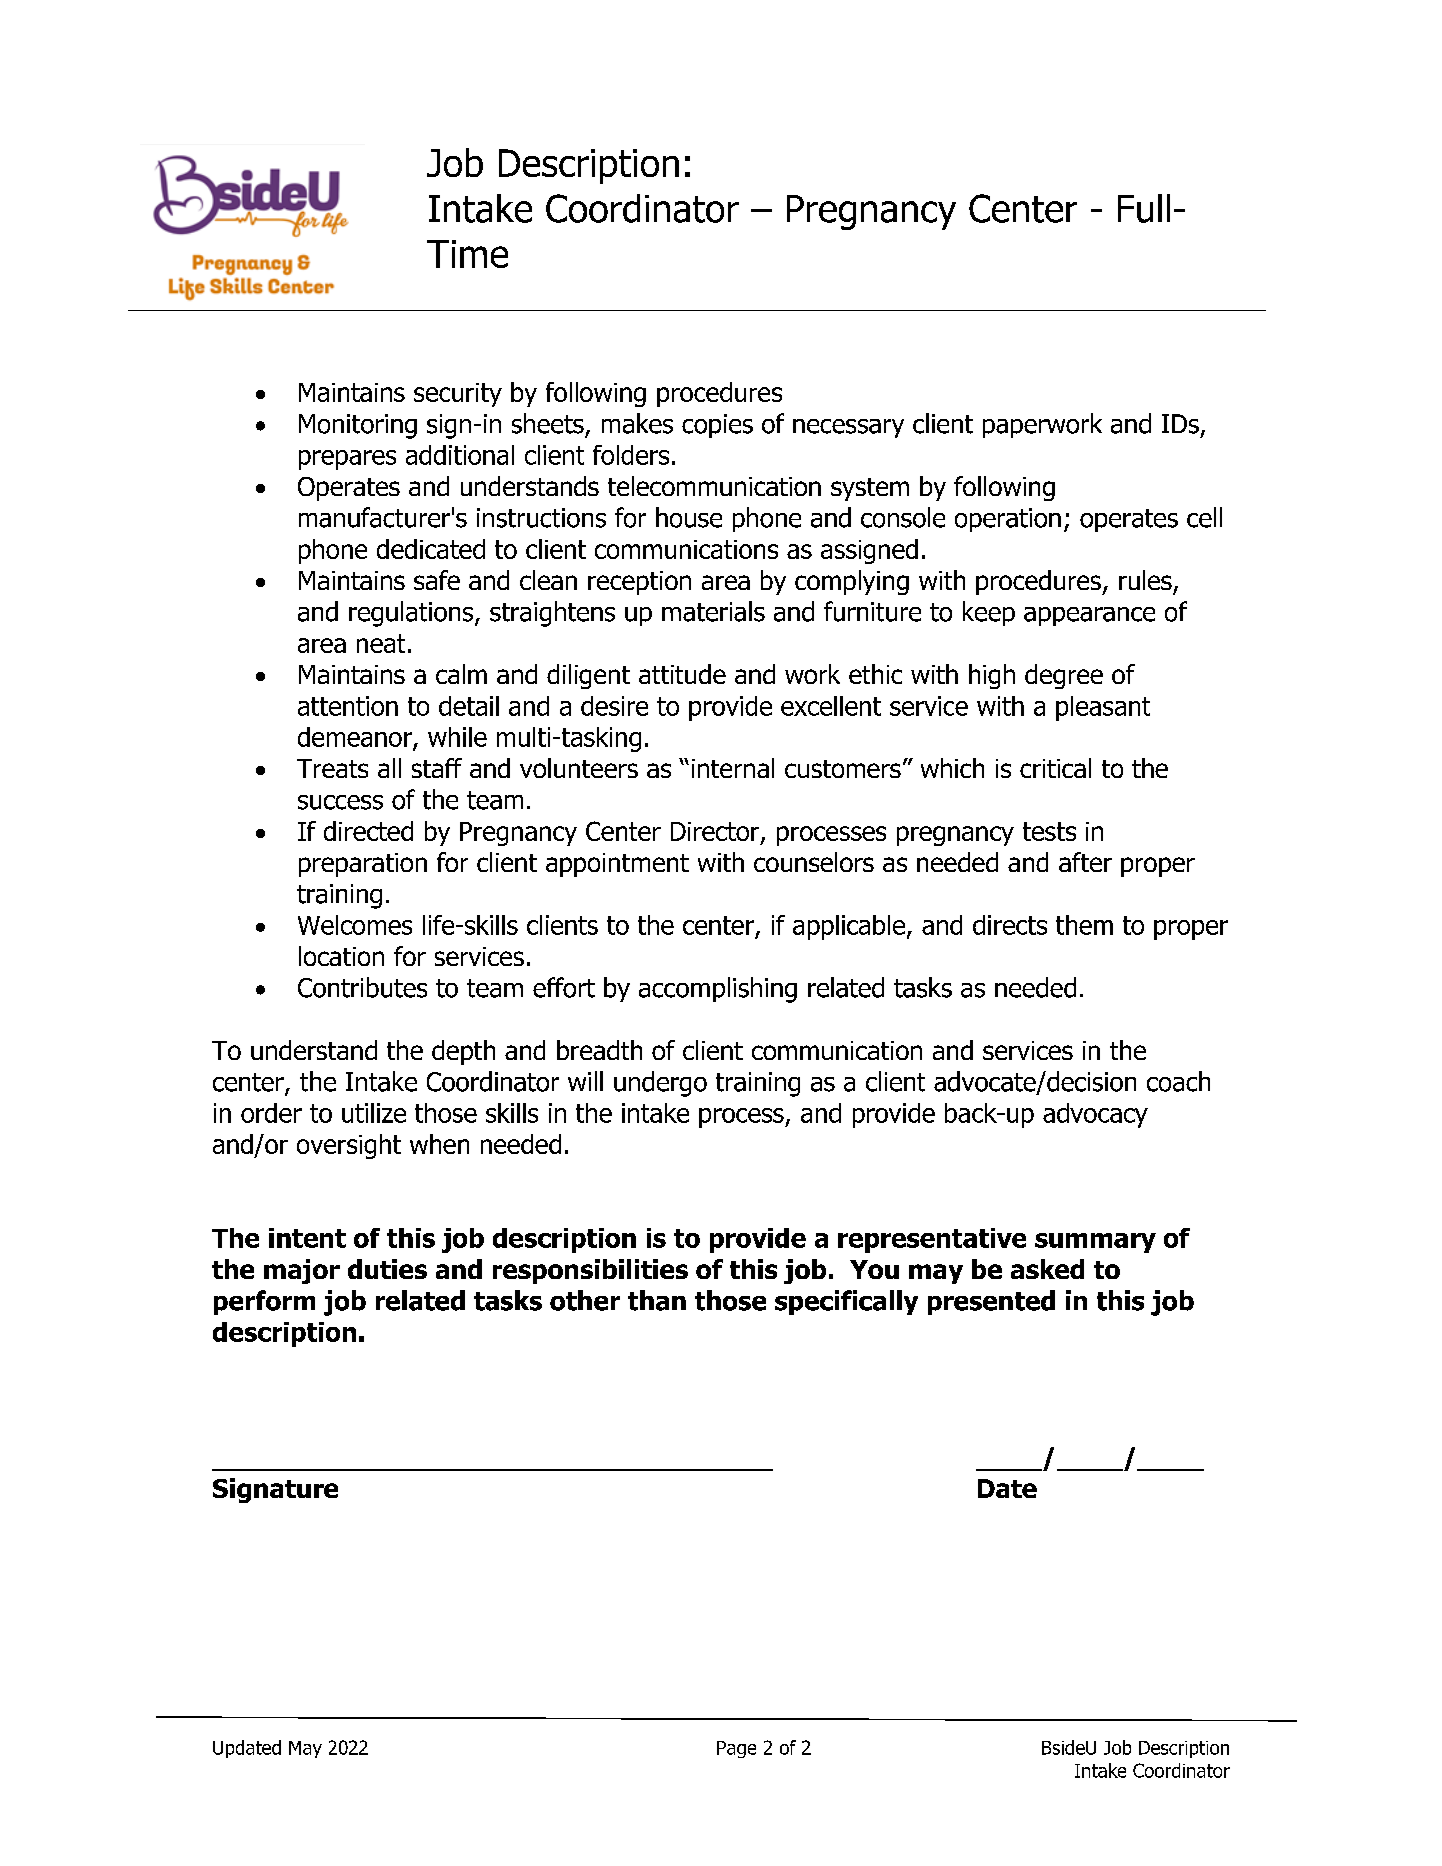  What do you see at coordinates (1008, 520) in the page?
I see `operation` at bounding box center [1008, 520].
